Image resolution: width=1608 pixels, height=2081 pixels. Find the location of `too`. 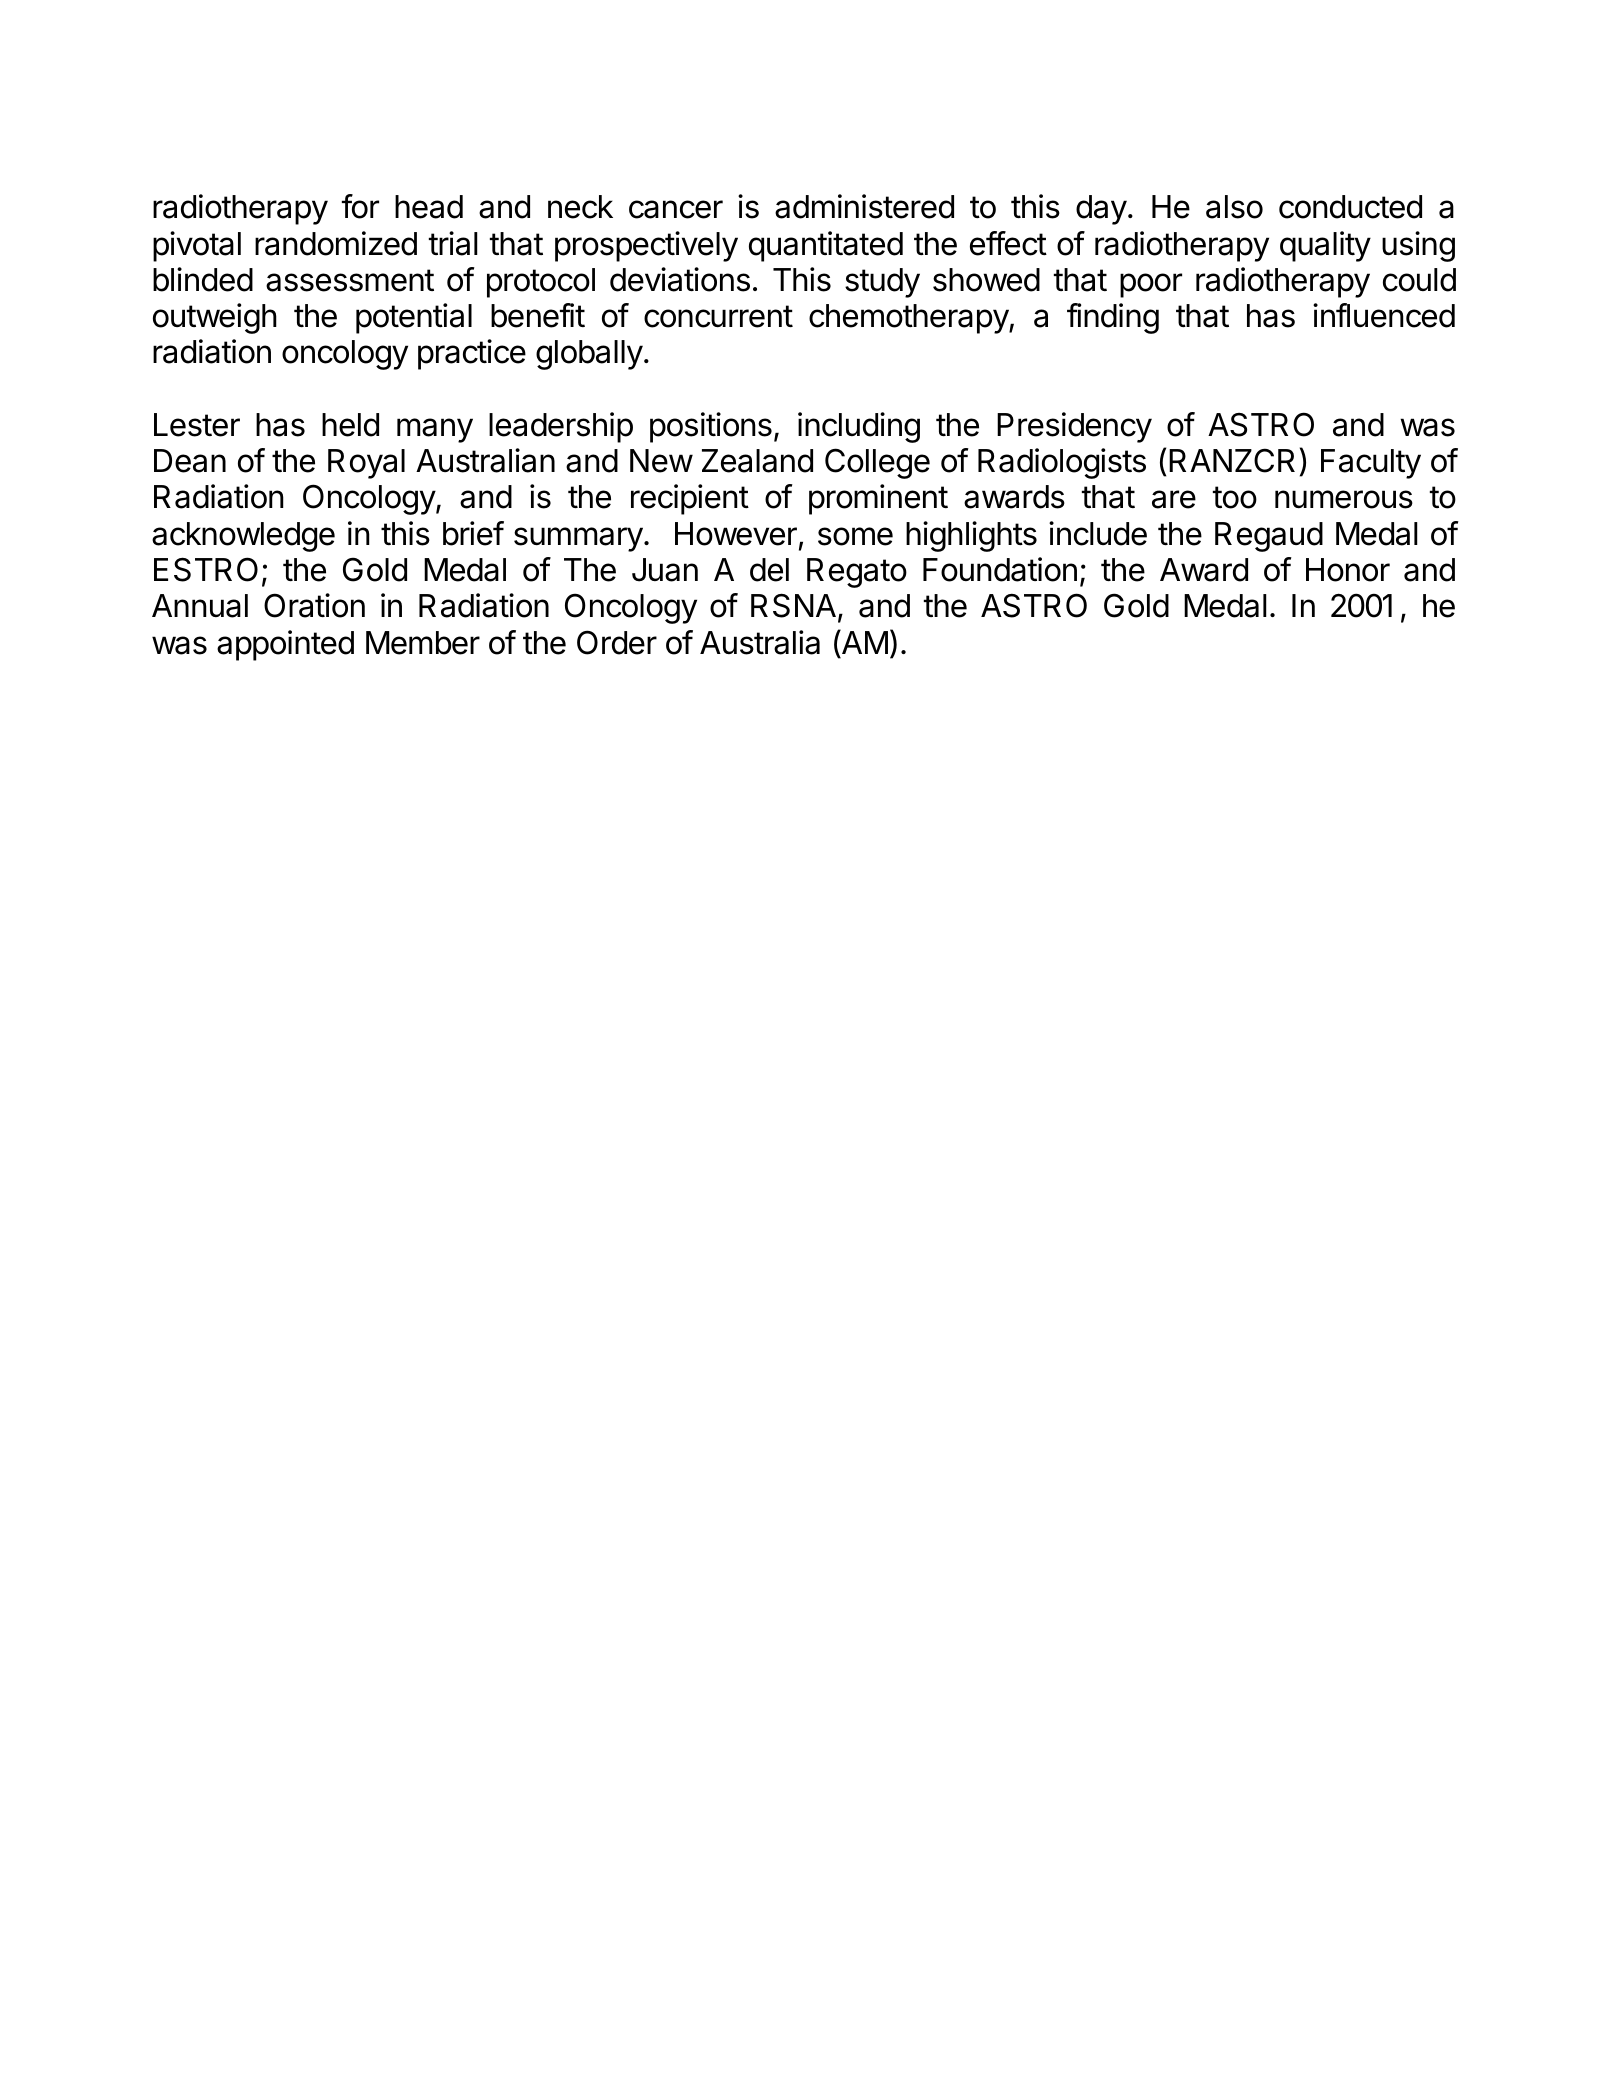

too is located at coordinates (1235, 497).
